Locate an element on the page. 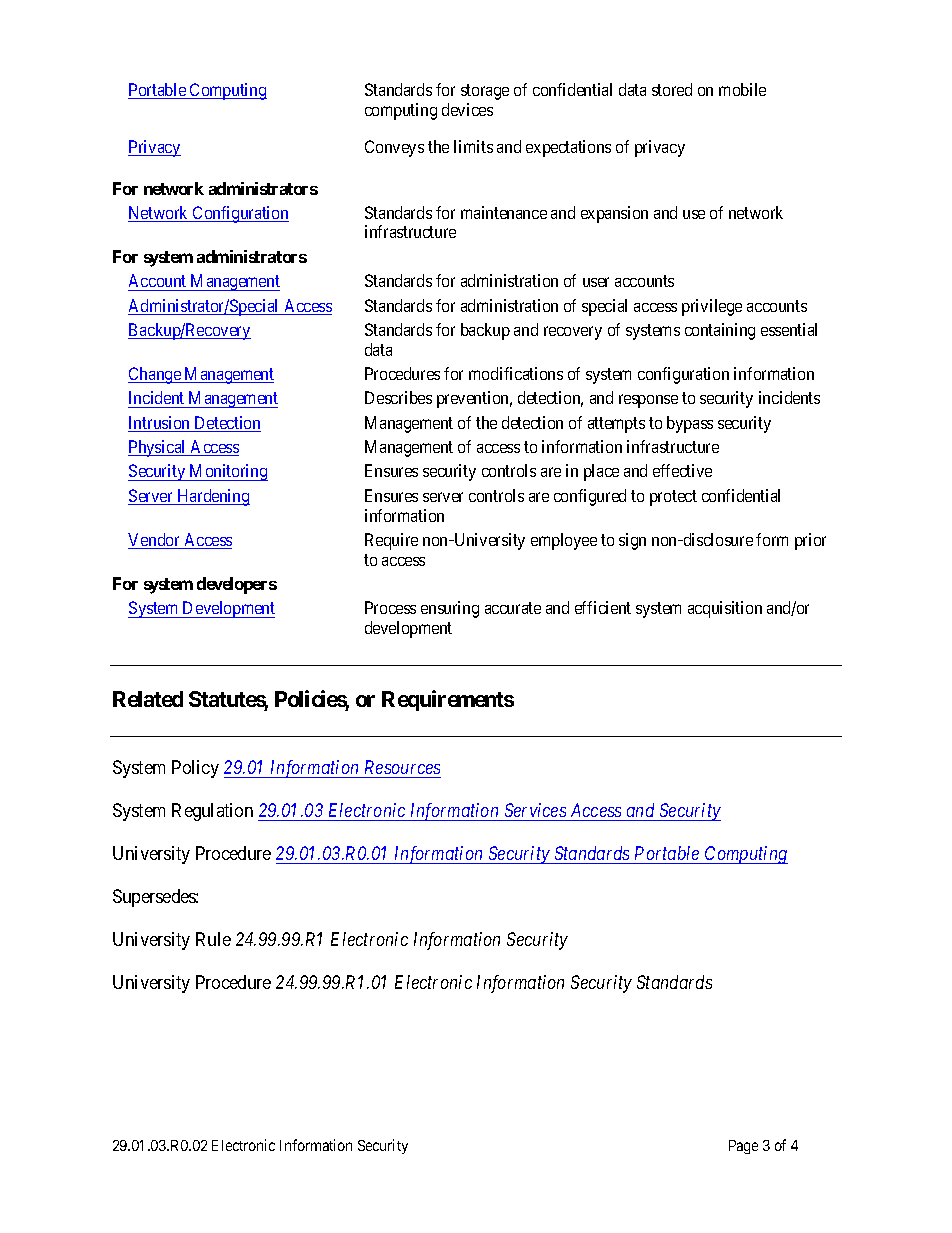 The width and height of the document is (952, 1233). mobile is located at coordinates (742, 89).
